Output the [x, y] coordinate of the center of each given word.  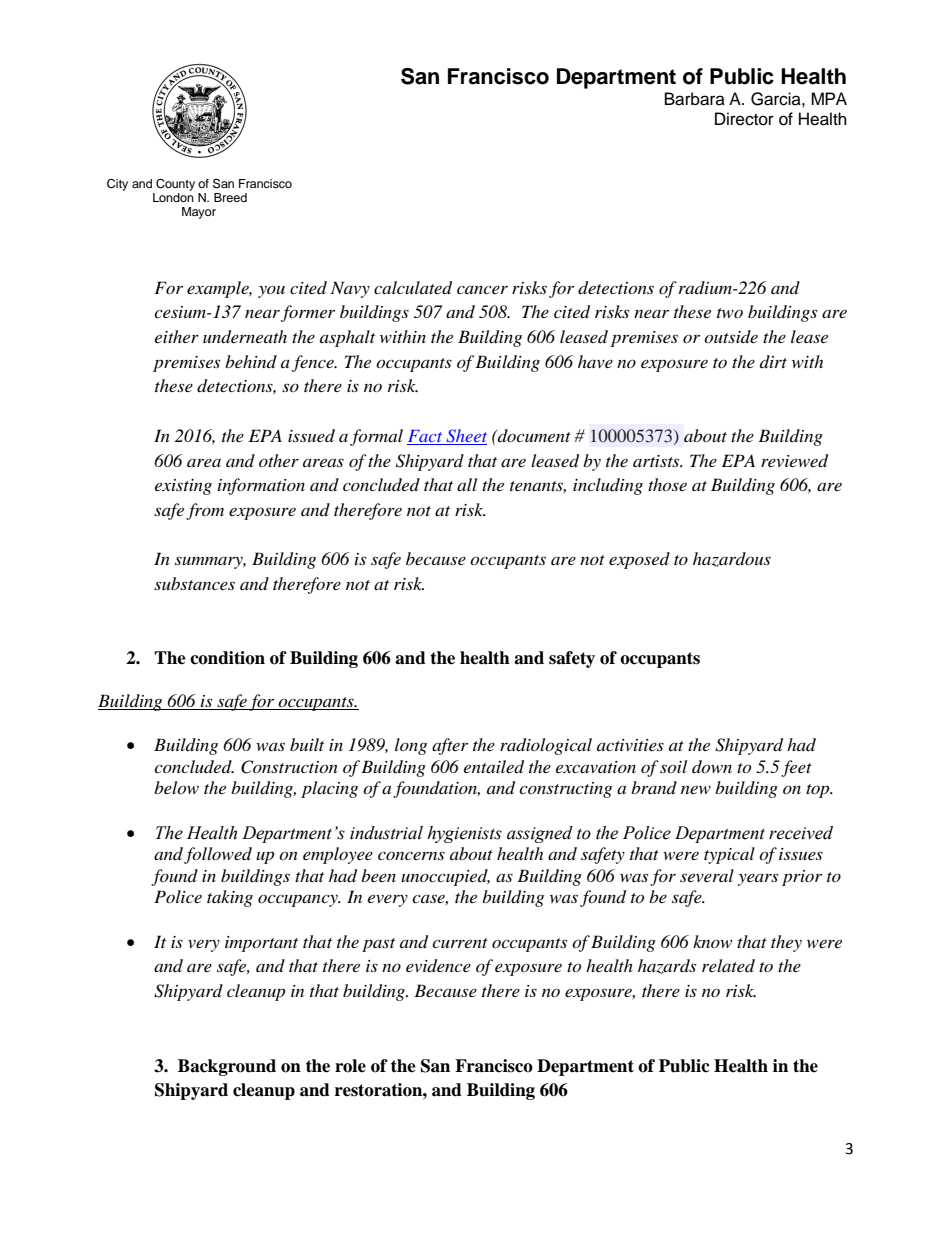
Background [227, 1067]
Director [744, 119]
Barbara [695, 99]
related [728, 965]
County [175, 185]
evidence [438, 966]
